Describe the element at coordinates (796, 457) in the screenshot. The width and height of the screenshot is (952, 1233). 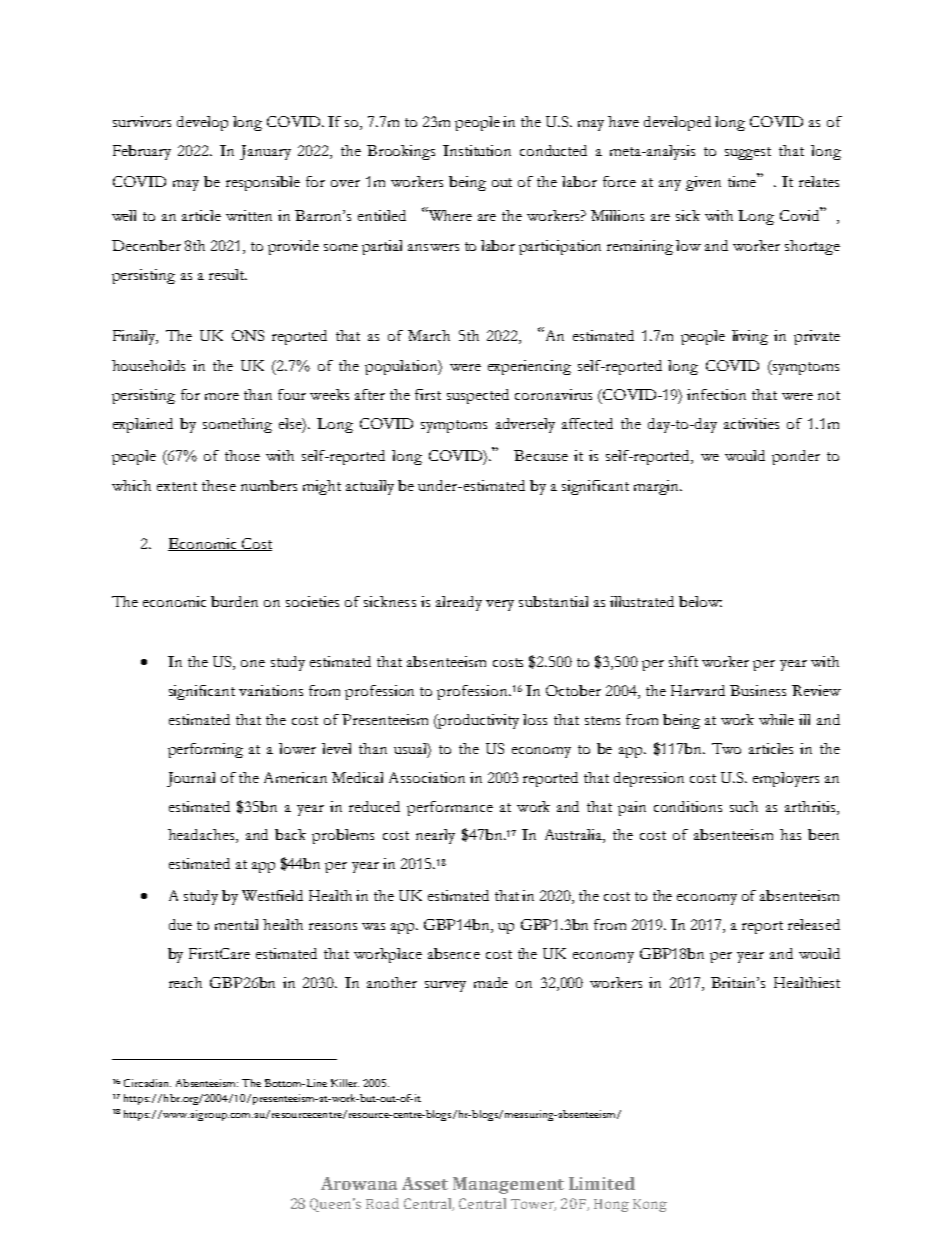
I see `ponder` at that location.
